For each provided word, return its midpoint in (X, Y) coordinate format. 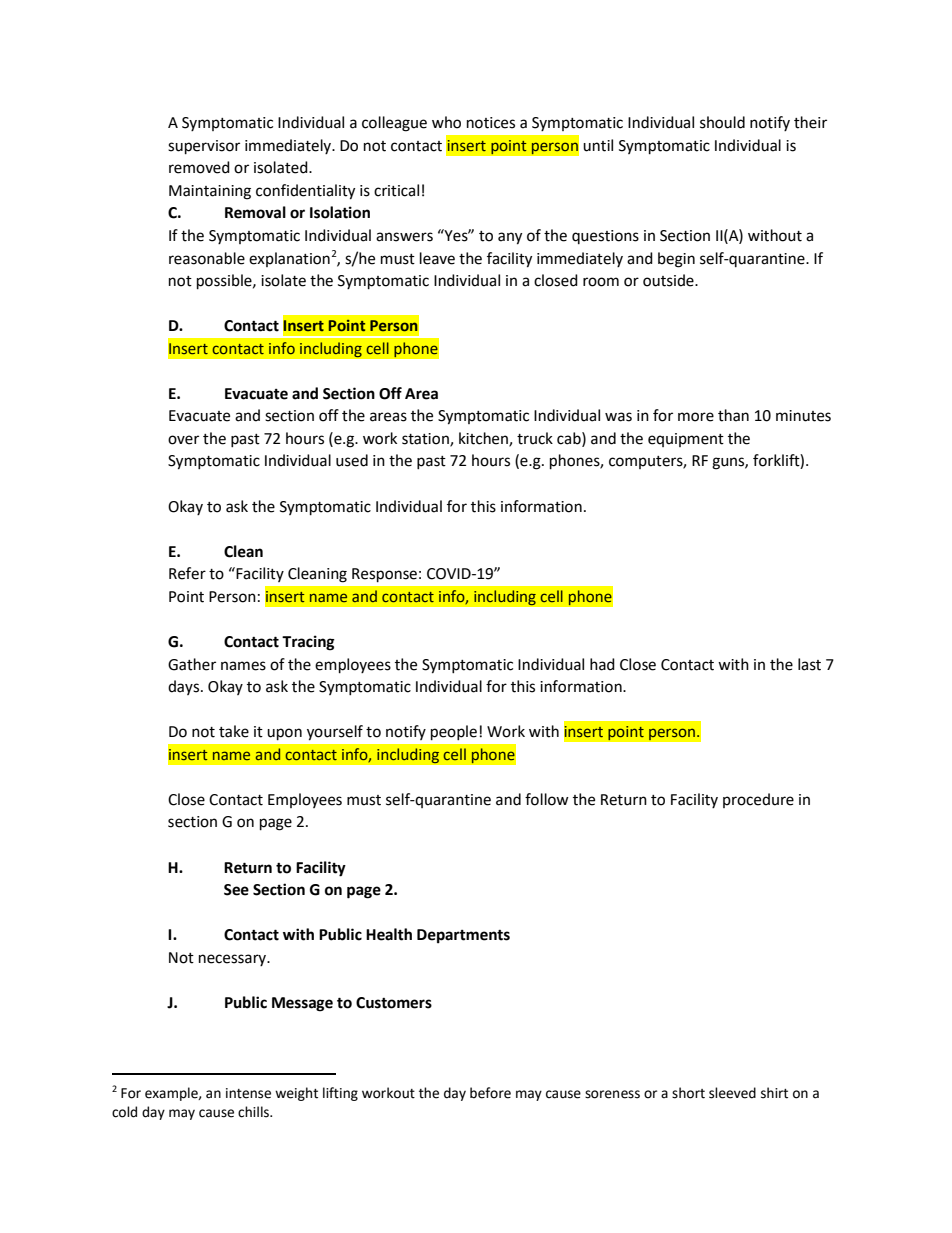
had (602, 664)
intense (248, 1093)
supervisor (204, 147)
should (722, 122)
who (446, 122)
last (809, 664)
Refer (187, 573)
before (490, 1093)
